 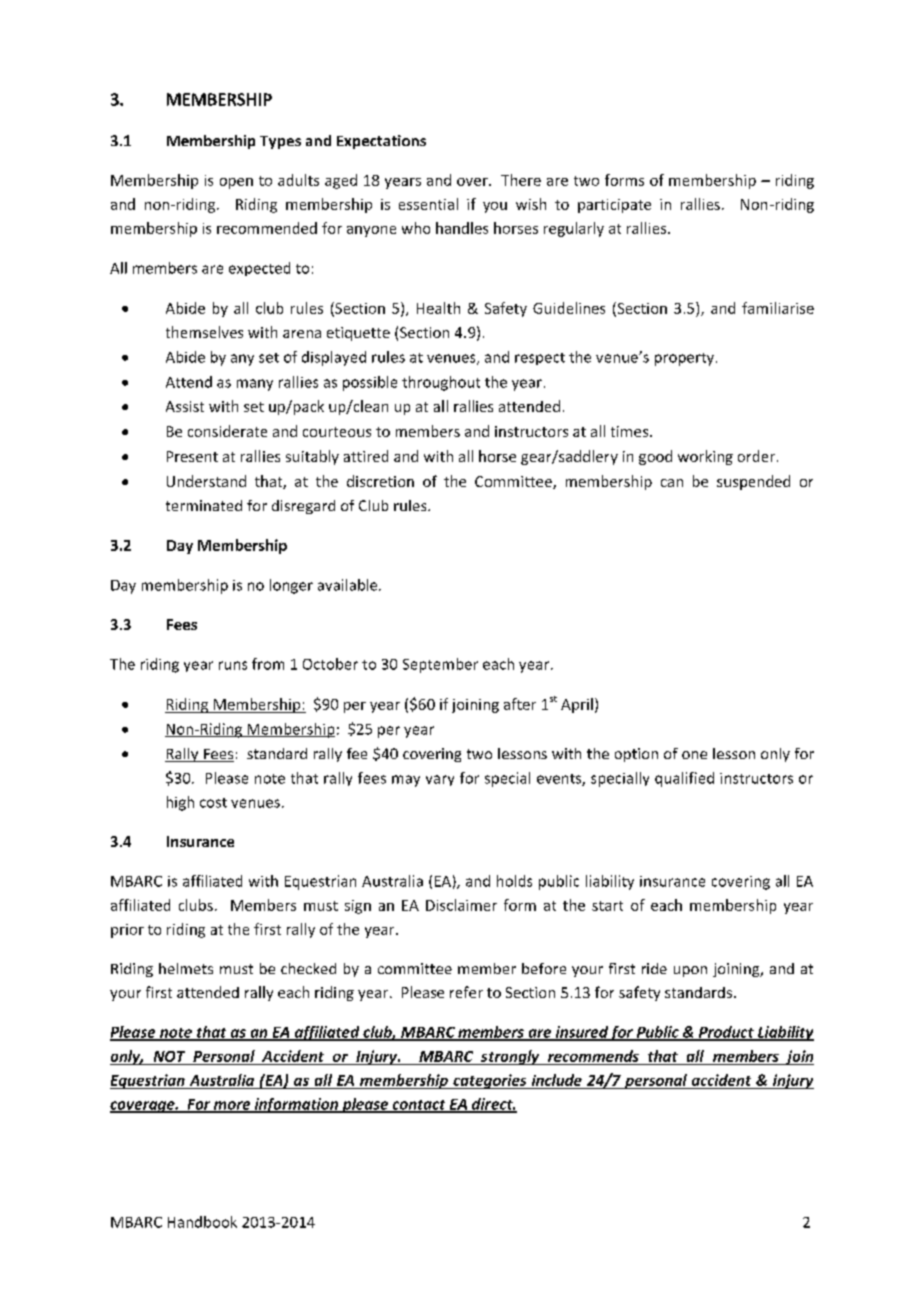 What do you see at coordinates (684, 779) in the screenshot?
I see `qualified` at bounding box center [684, 779].
